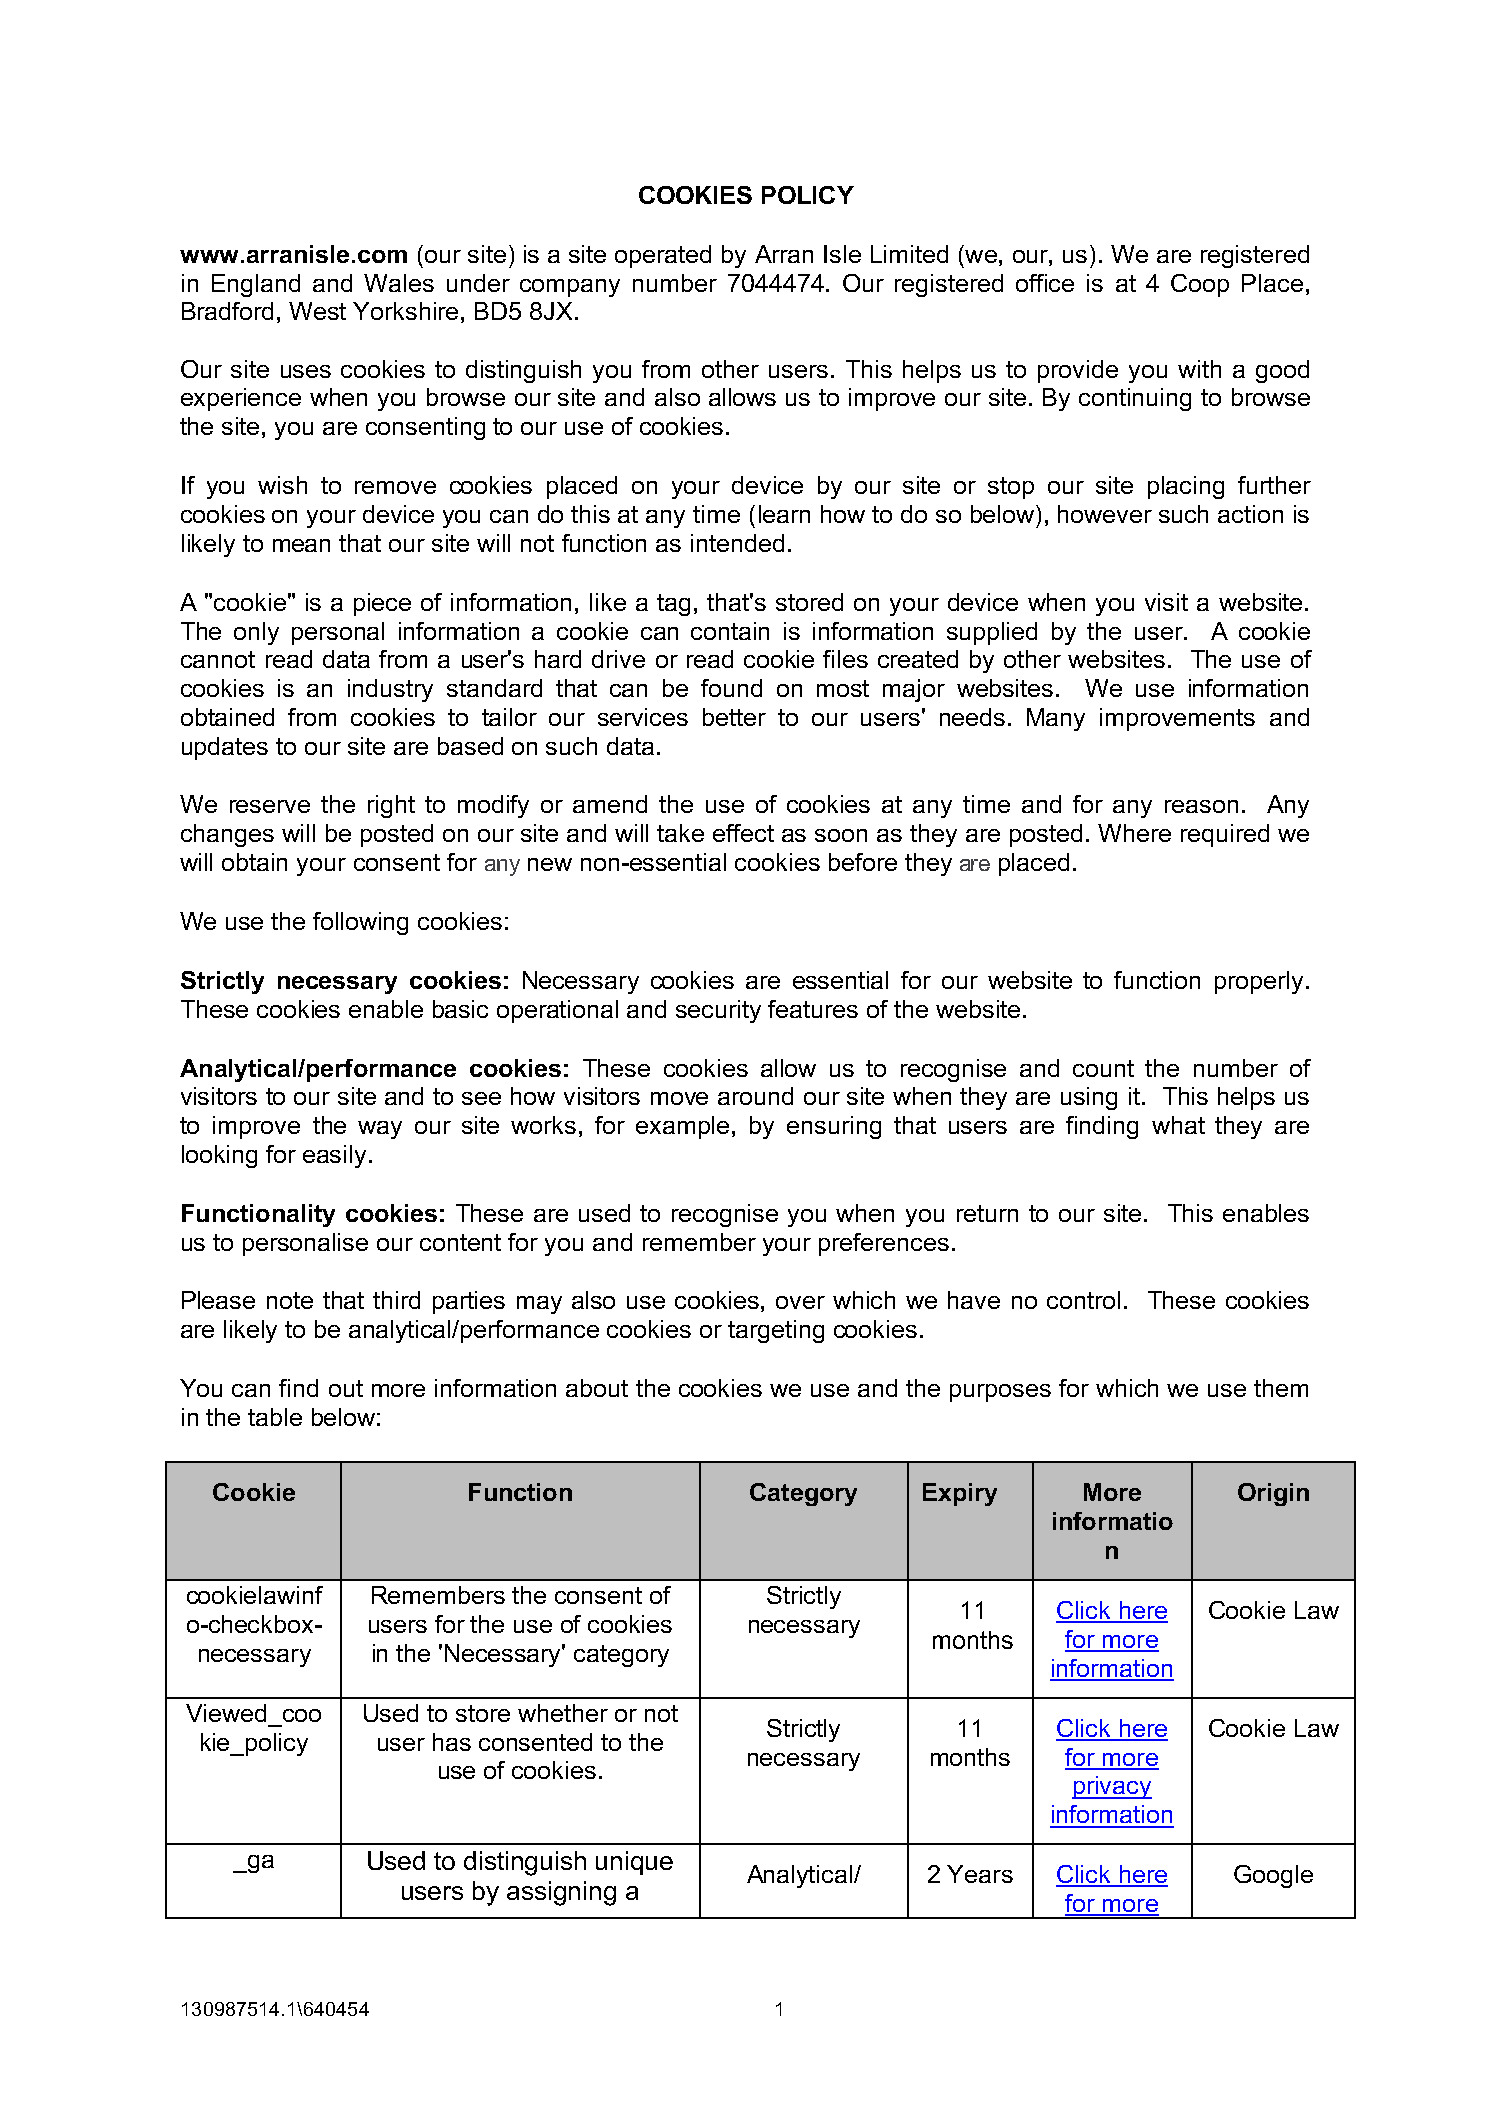 The height and width of the screenshot is (2109, 1490). I want to click on around, so click(755, 1096).
